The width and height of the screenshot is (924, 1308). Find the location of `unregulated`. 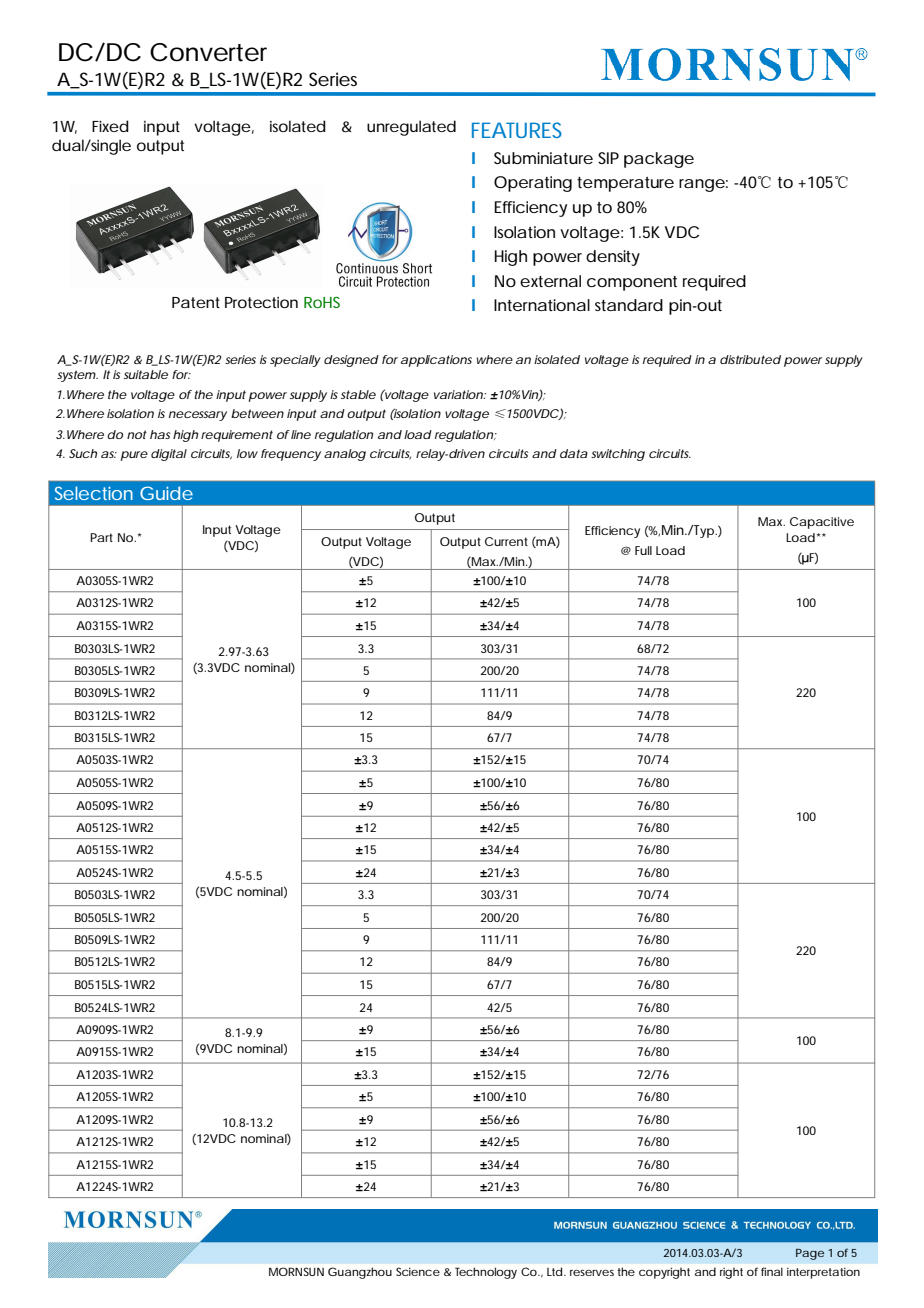

unregulated is located at coordinates (411, 128).
